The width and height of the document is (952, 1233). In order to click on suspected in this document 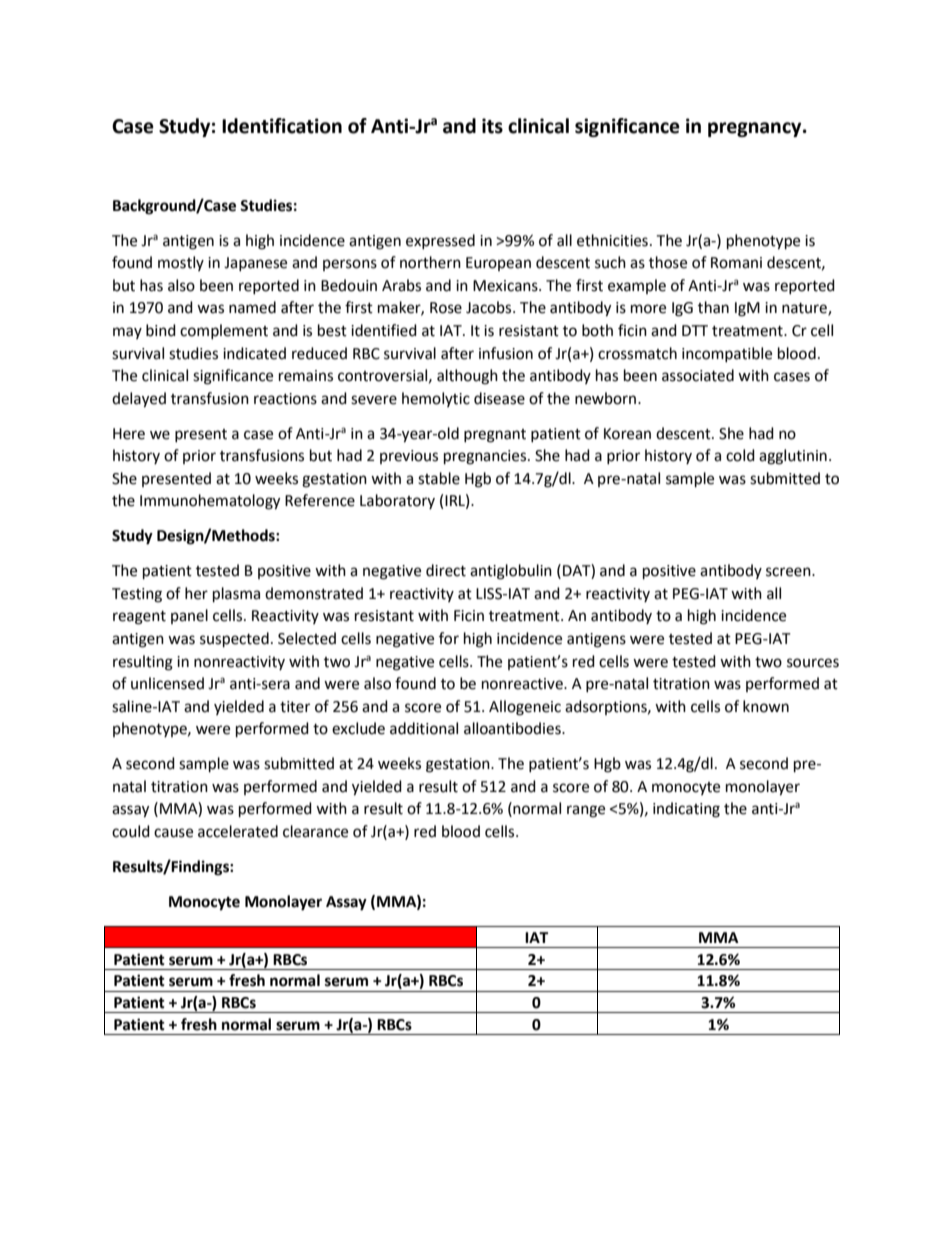, I will do `click(234, 640)`.
